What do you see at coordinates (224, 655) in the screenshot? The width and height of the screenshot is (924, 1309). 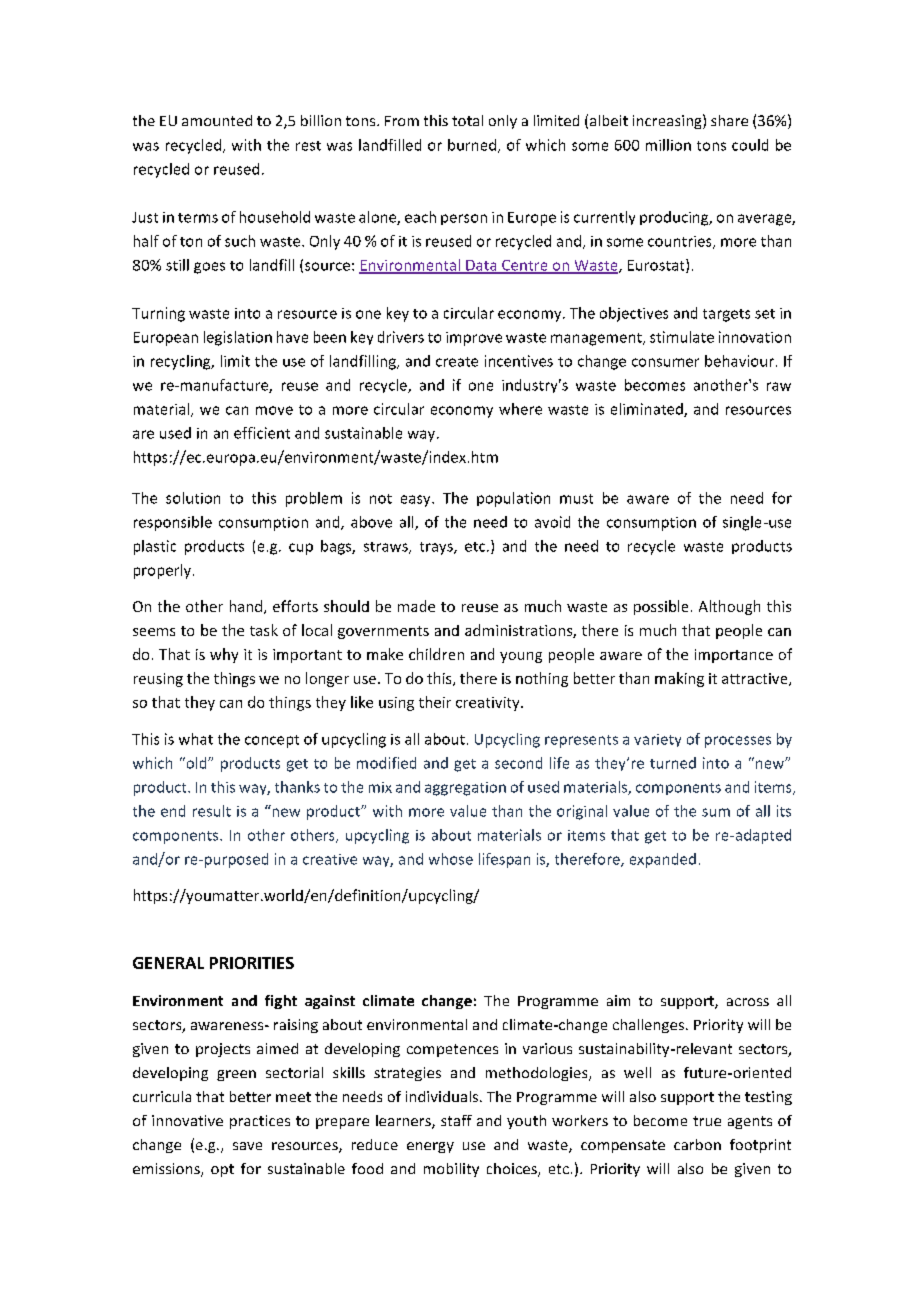 I see `why` at bounding box center [224, 655].
